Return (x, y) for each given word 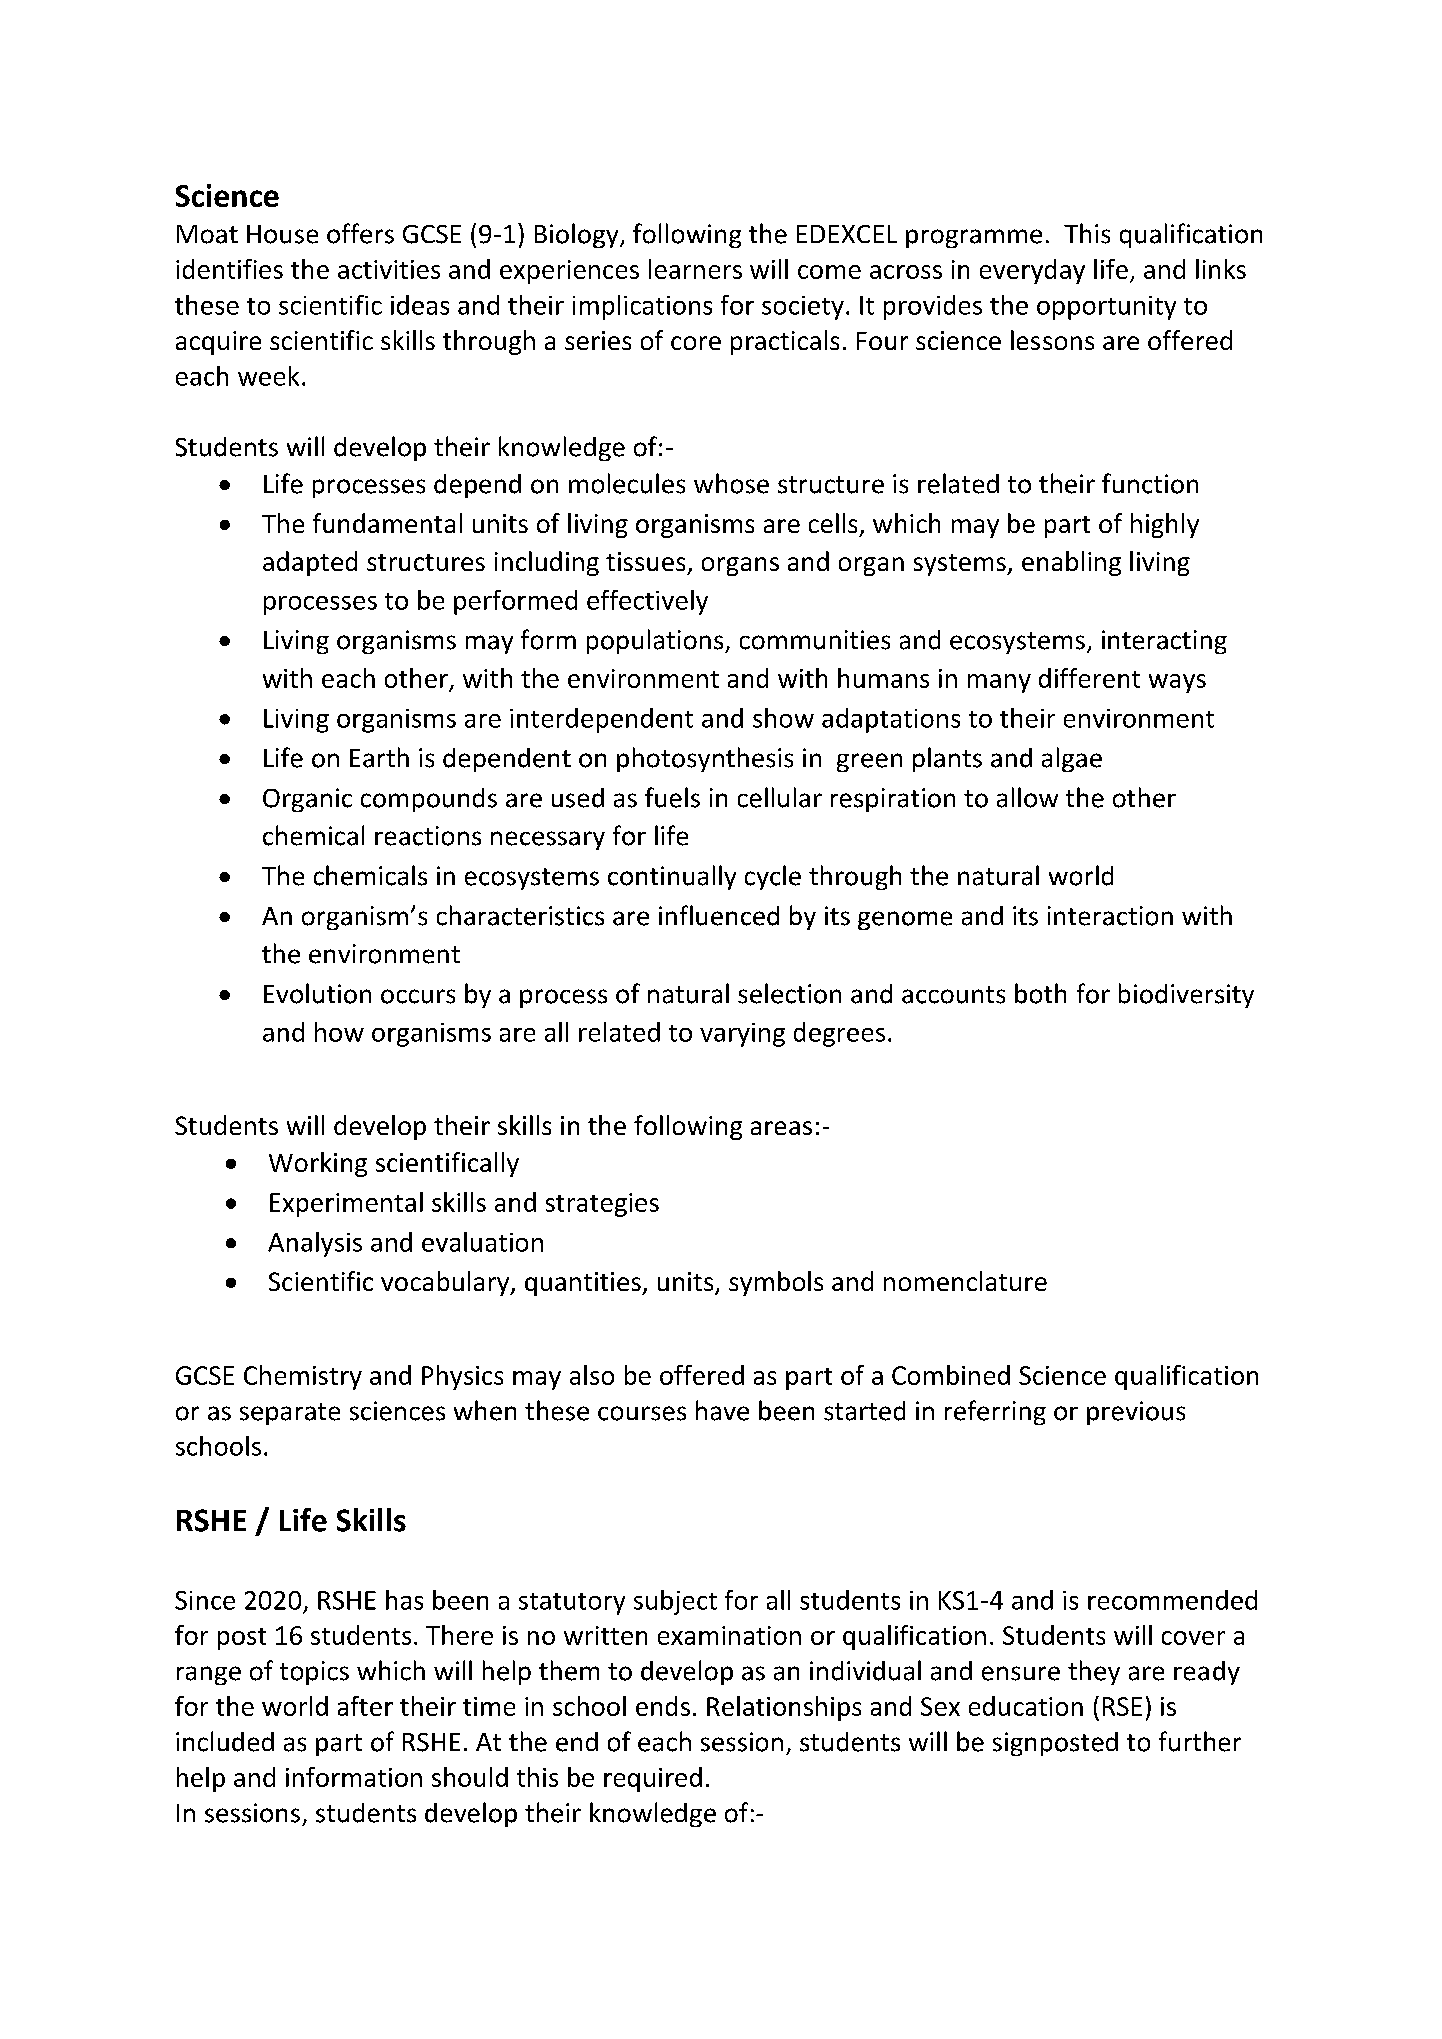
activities (389, 269)
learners (695, 269)
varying (742, 1035)
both (1040, 993)
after (365, 1706)
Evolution (317, 993)
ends (663, 1706)
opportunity (1106, 308)
